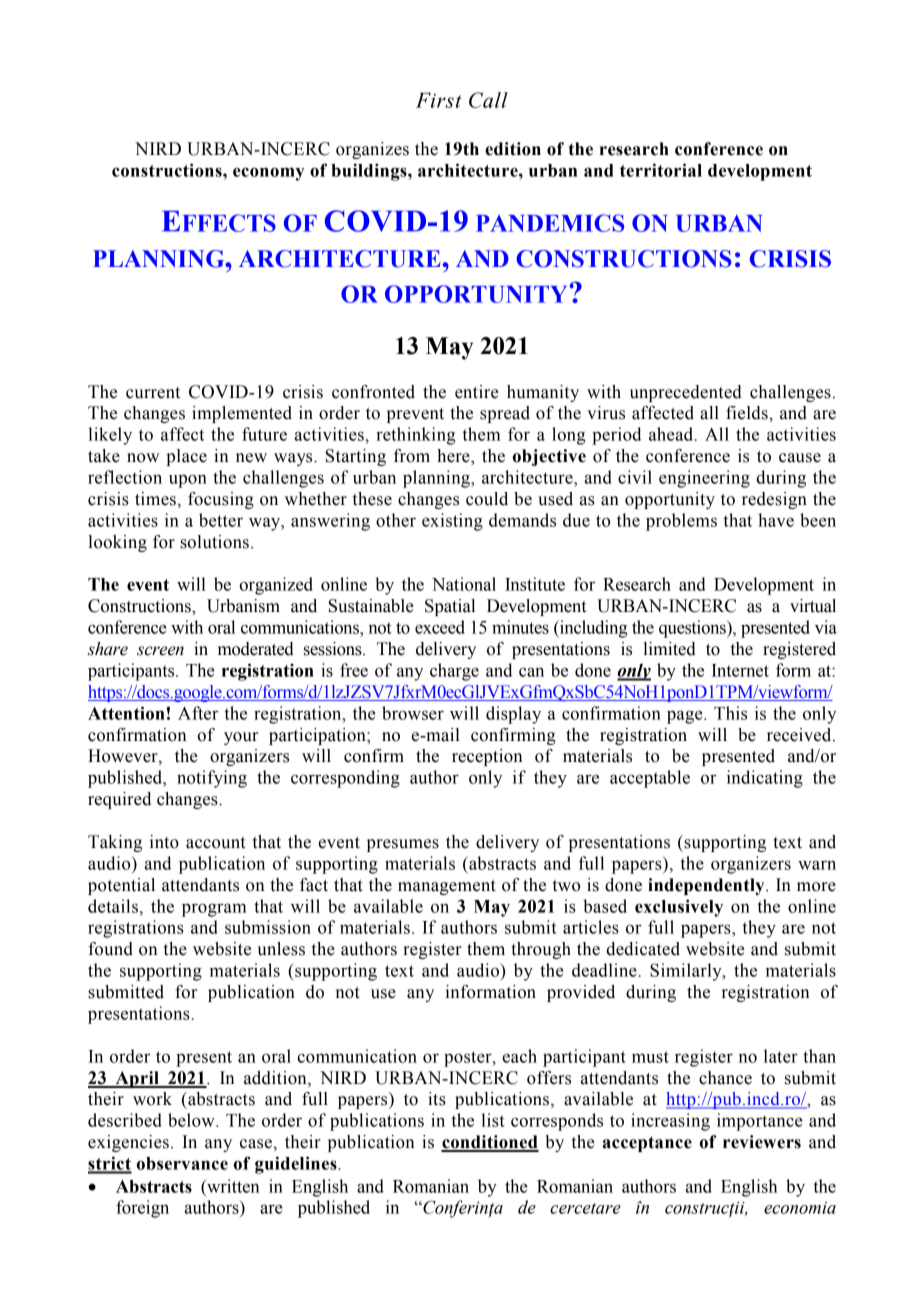  Describe the element at coordinates (488, 100) in the screenshot. I see `Call` at that location.
